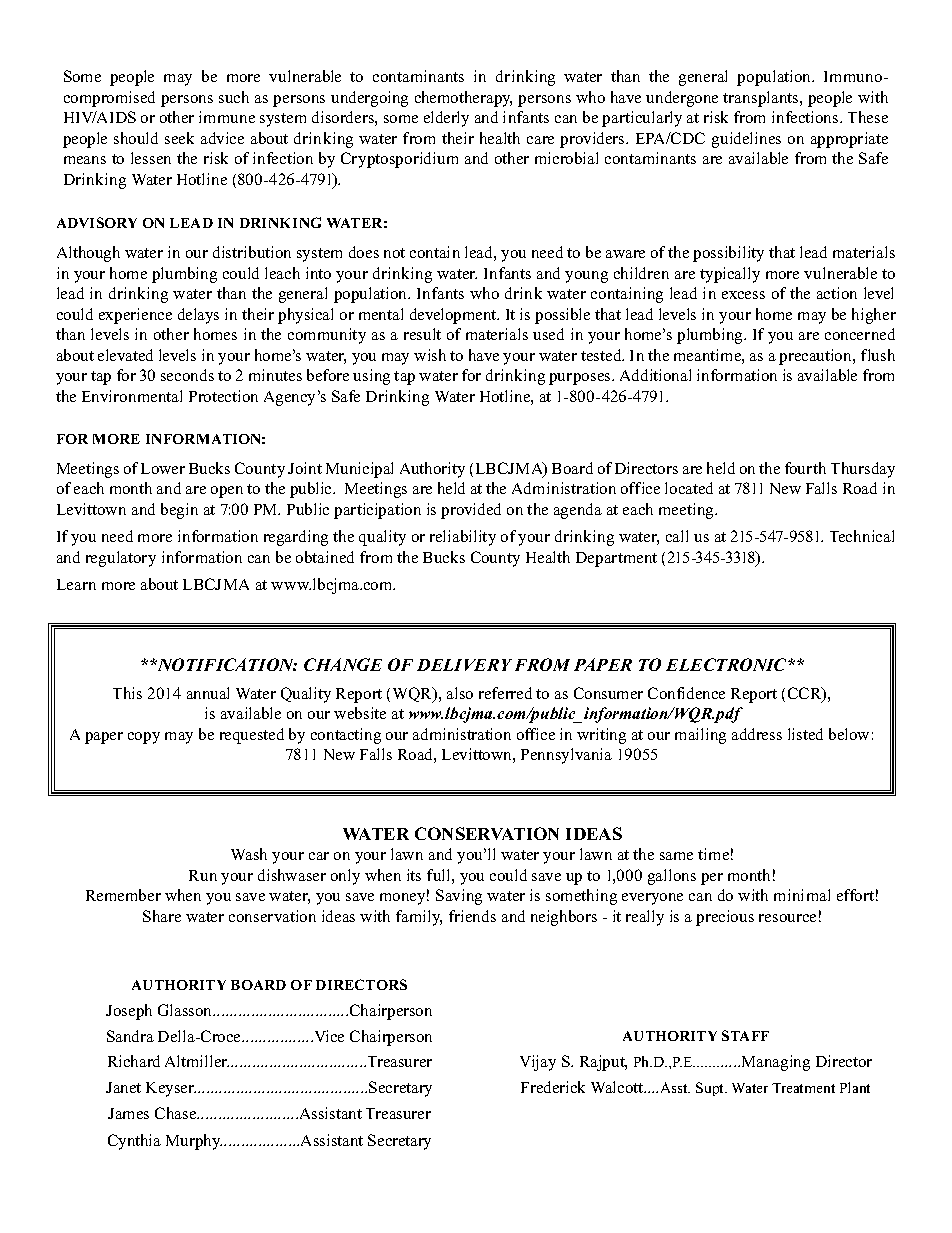  What do you see at coordinates (805, 734) in the image?
I see `listed` at bounding box center [805, 734].
